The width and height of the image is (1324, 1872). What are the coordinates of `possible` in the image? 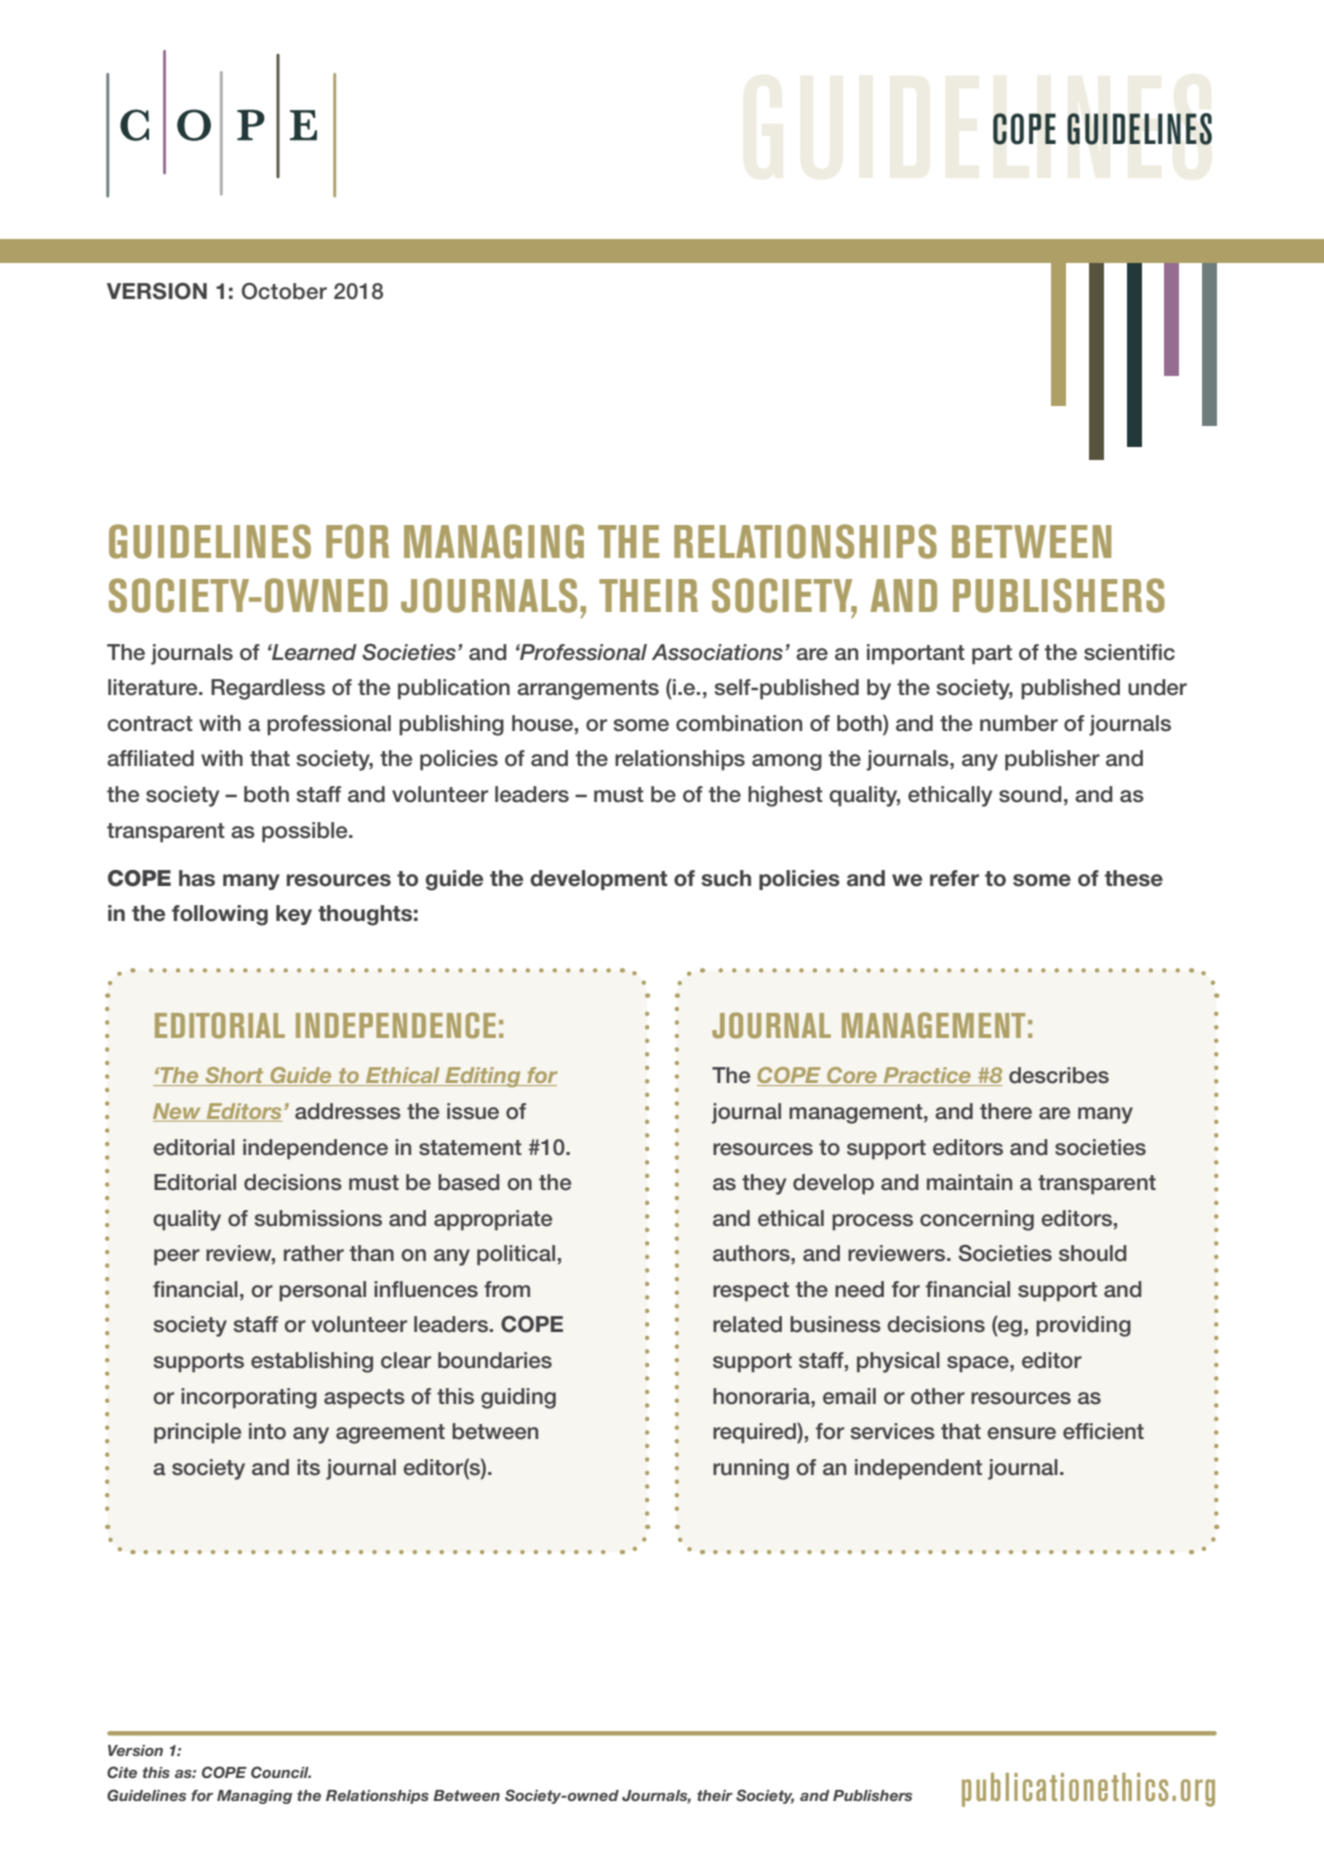 It's located at (306, 832).
